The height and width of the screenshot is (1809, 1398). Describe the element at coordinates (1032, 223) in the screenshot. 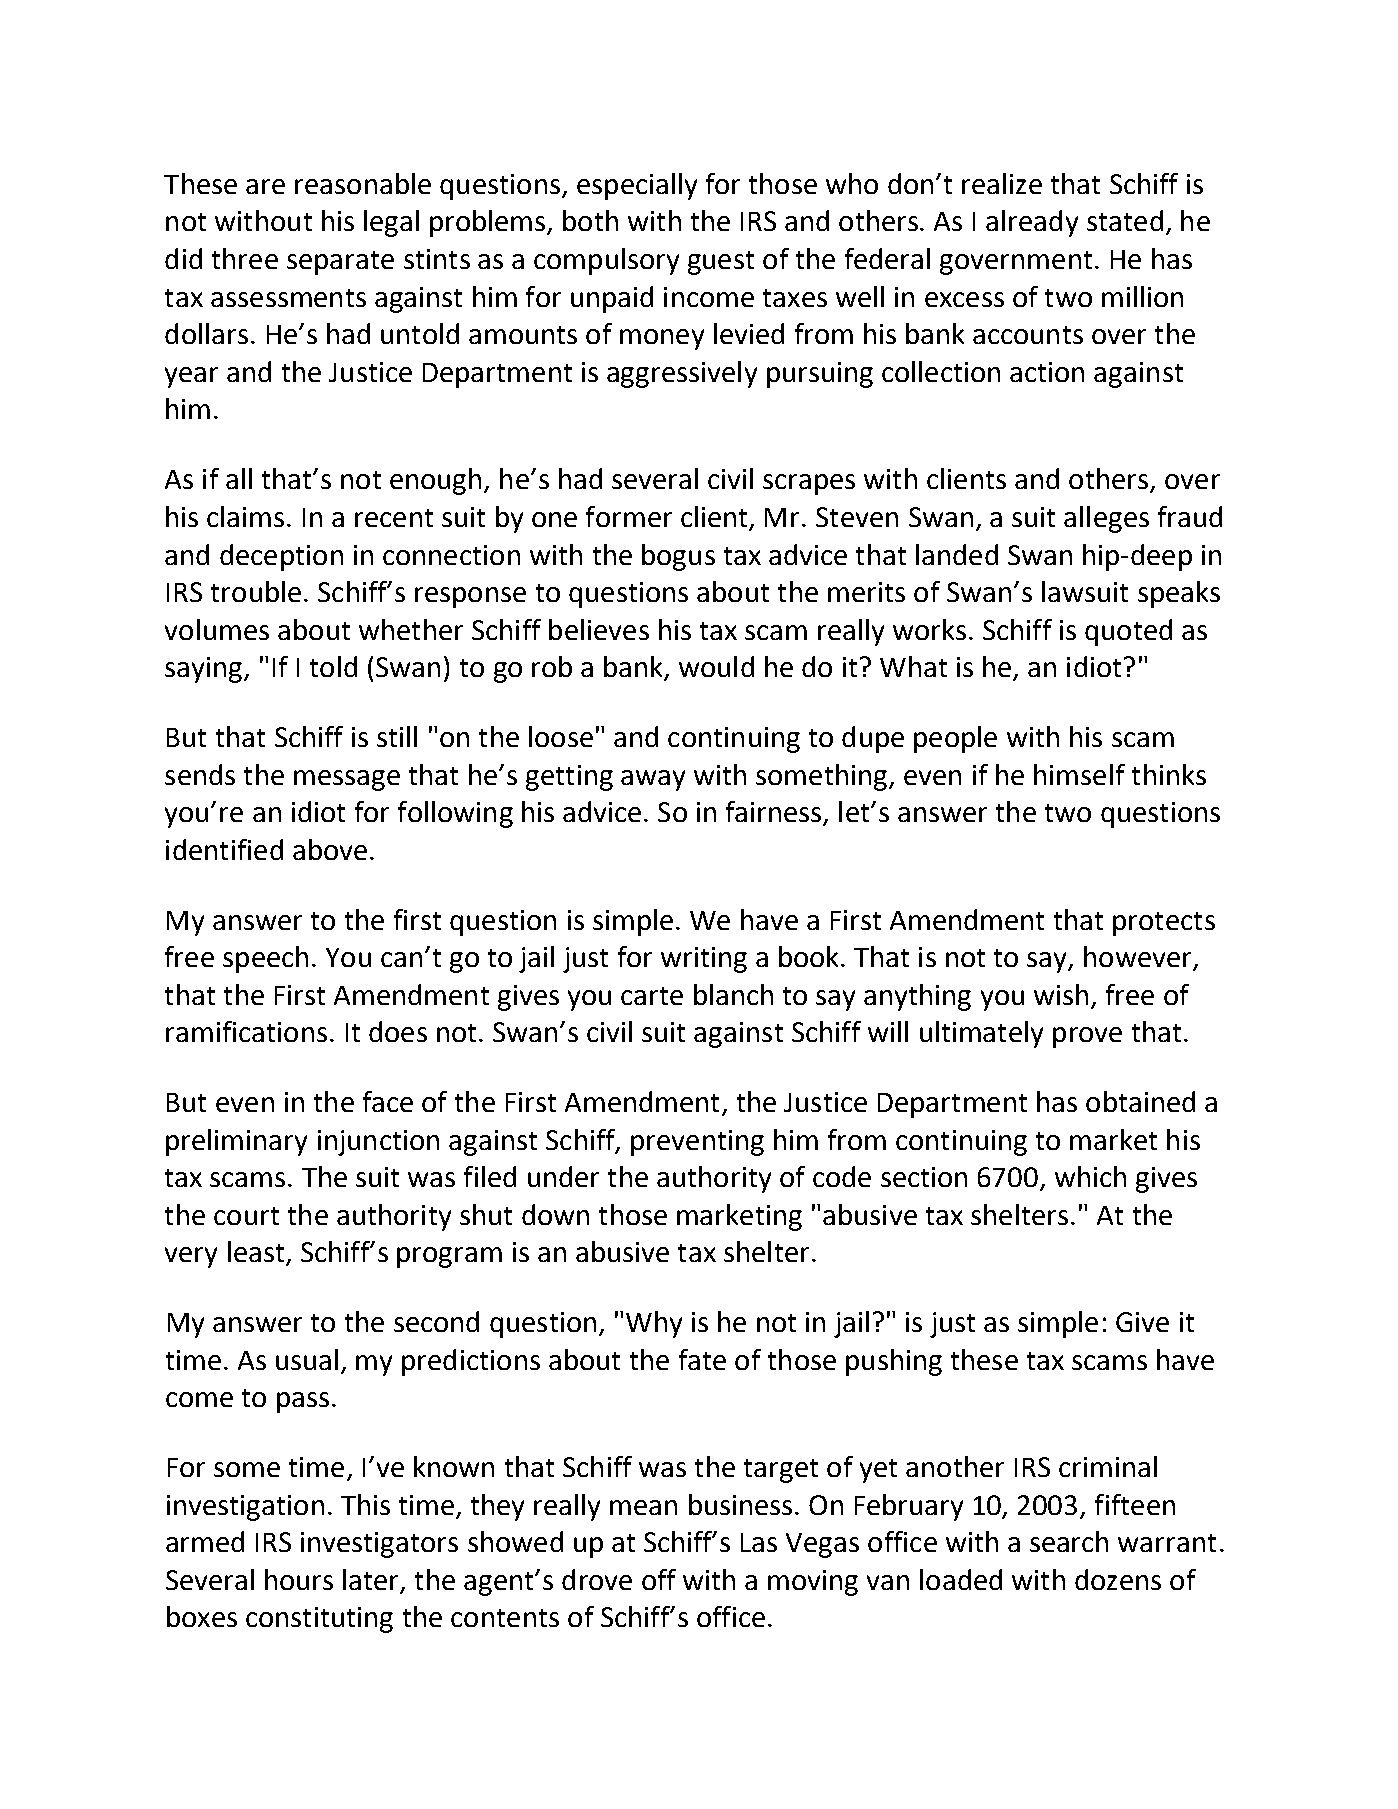

I see `already` at that location.
